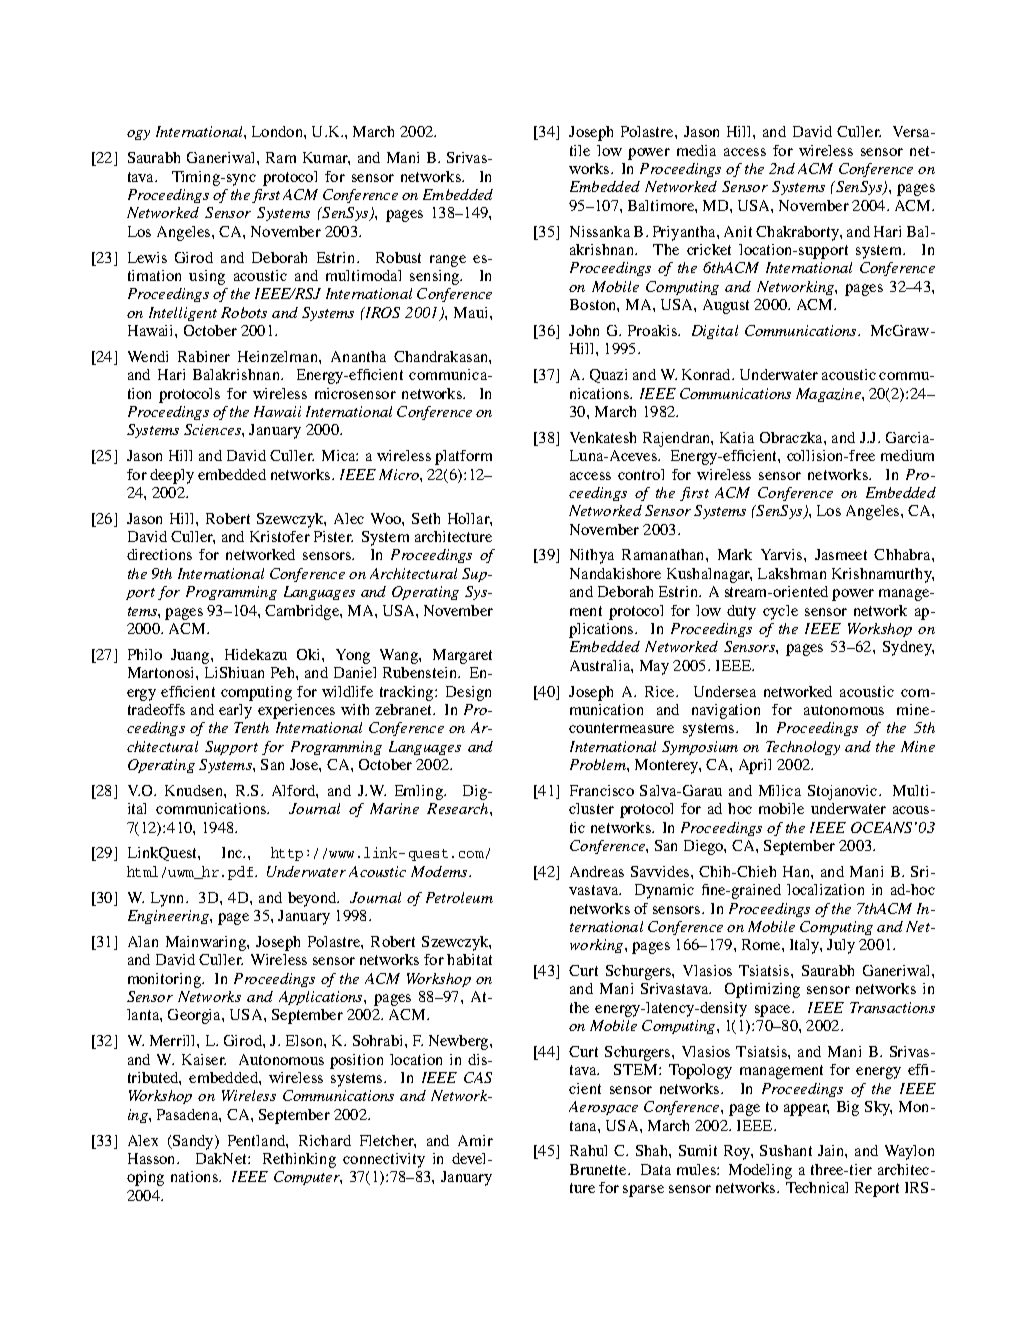 The image size is (1026, 1327). Describe the element at coordinates (662, 205) in the page. I see `Baltimore` at that location.
